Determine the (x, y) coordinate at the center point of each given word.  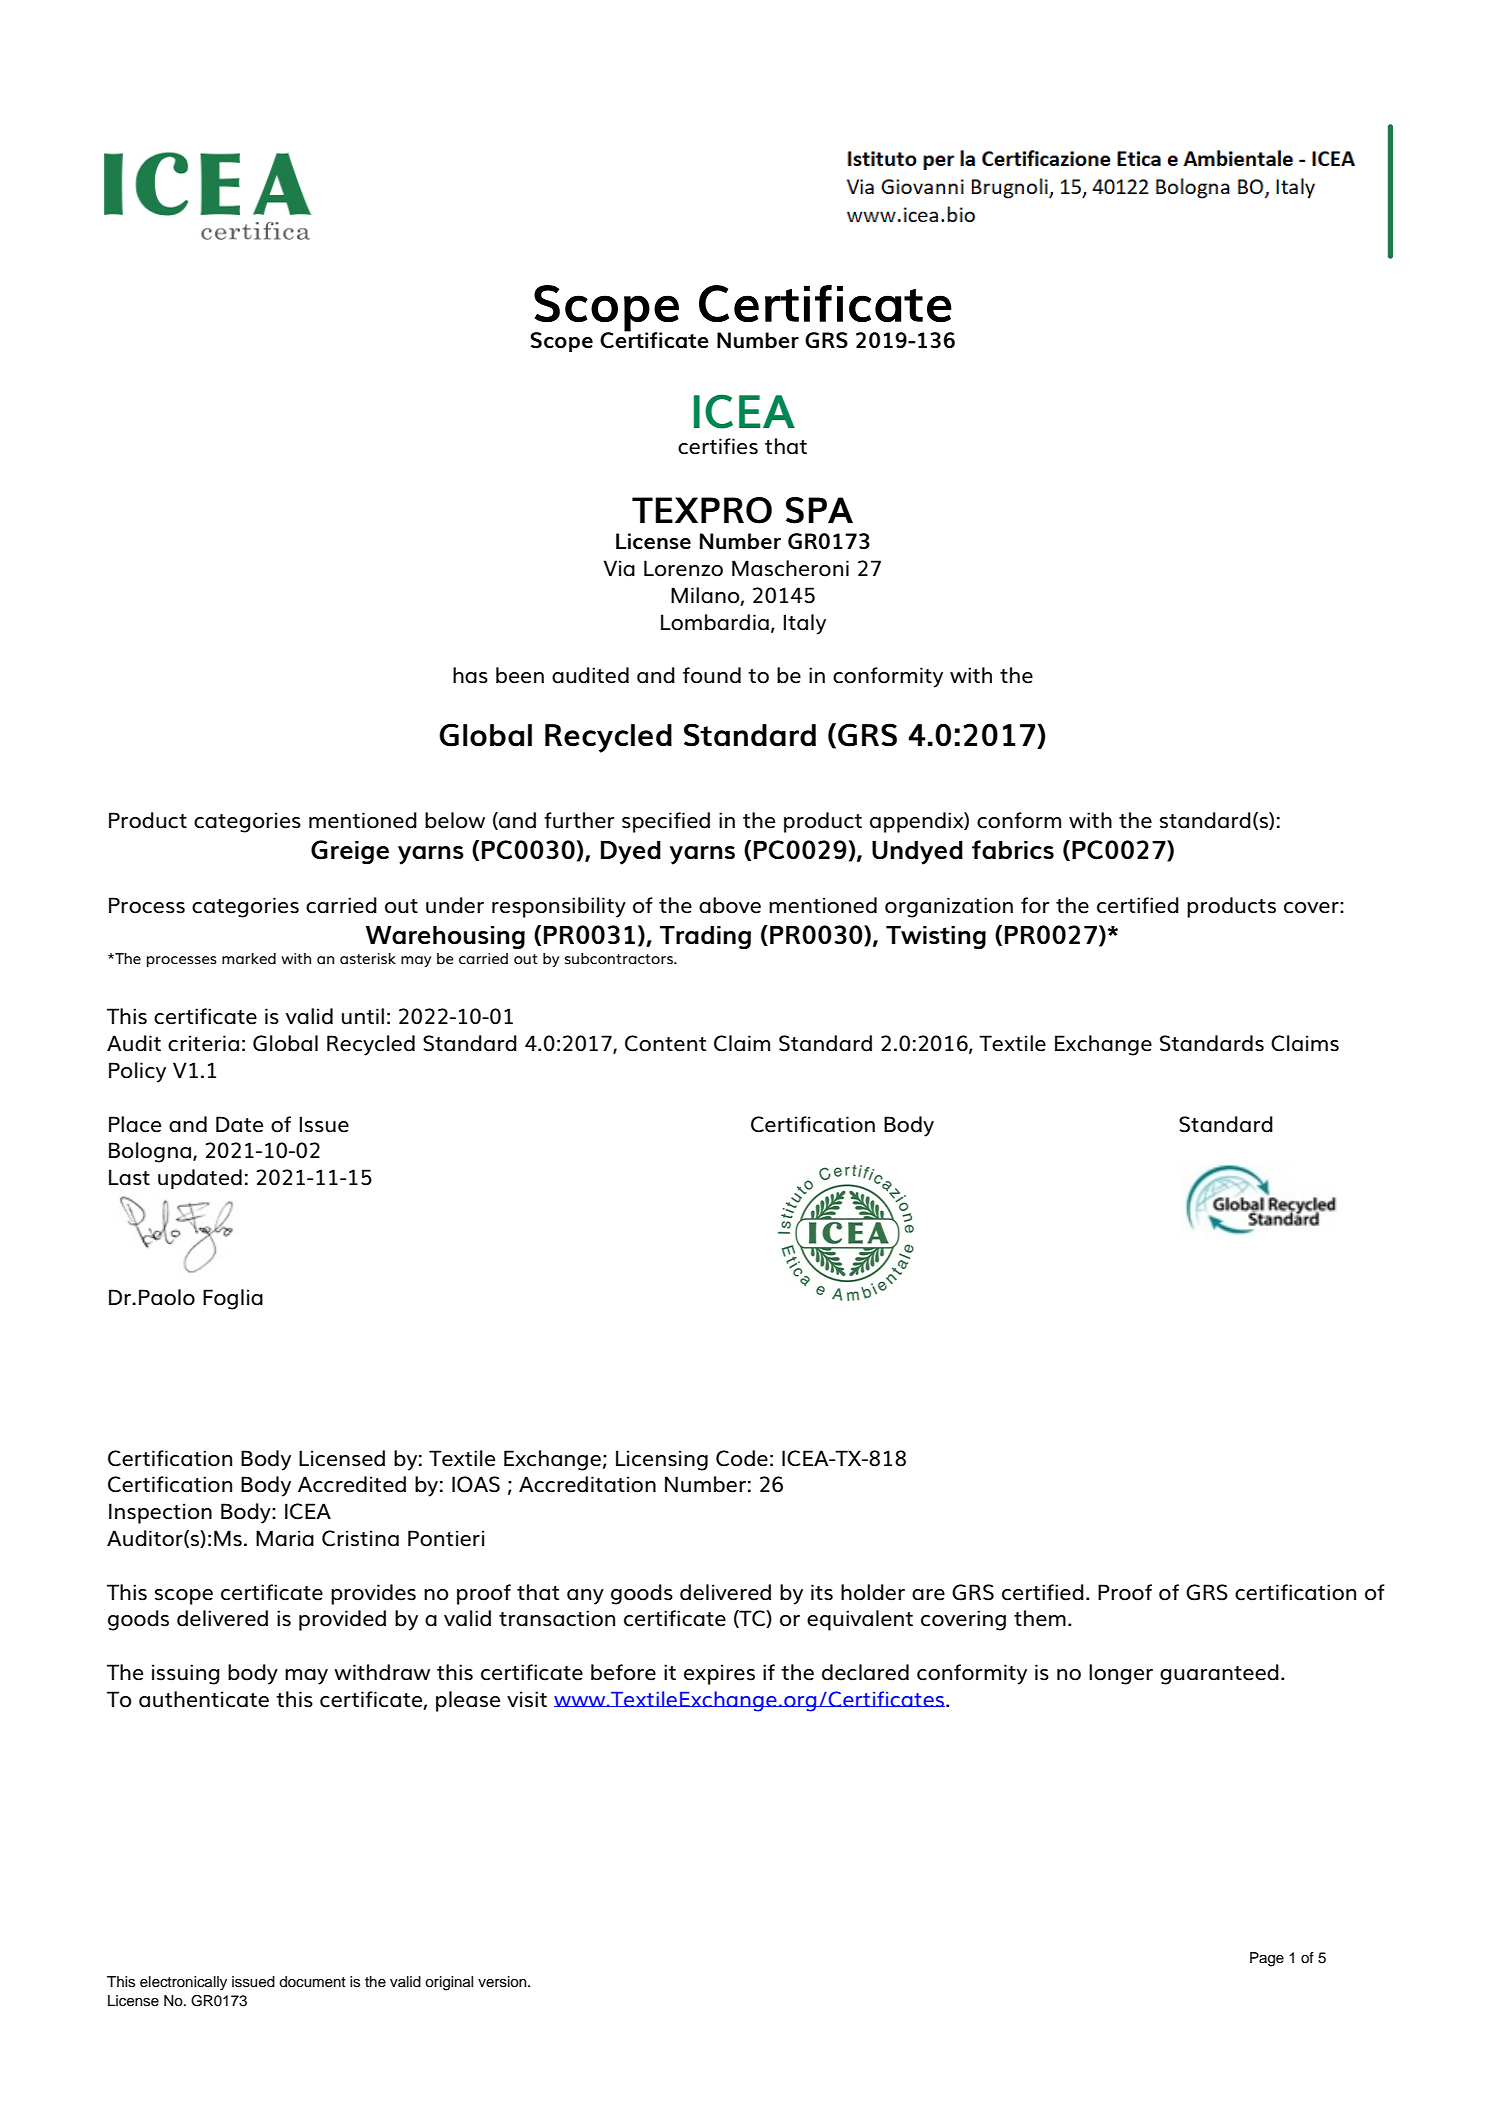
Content (665, 1043)
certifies (718, 446)
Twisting (936, 937)
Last (129, 1177)
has (470, 675)
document (312, 1982)
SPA (819, 510)
